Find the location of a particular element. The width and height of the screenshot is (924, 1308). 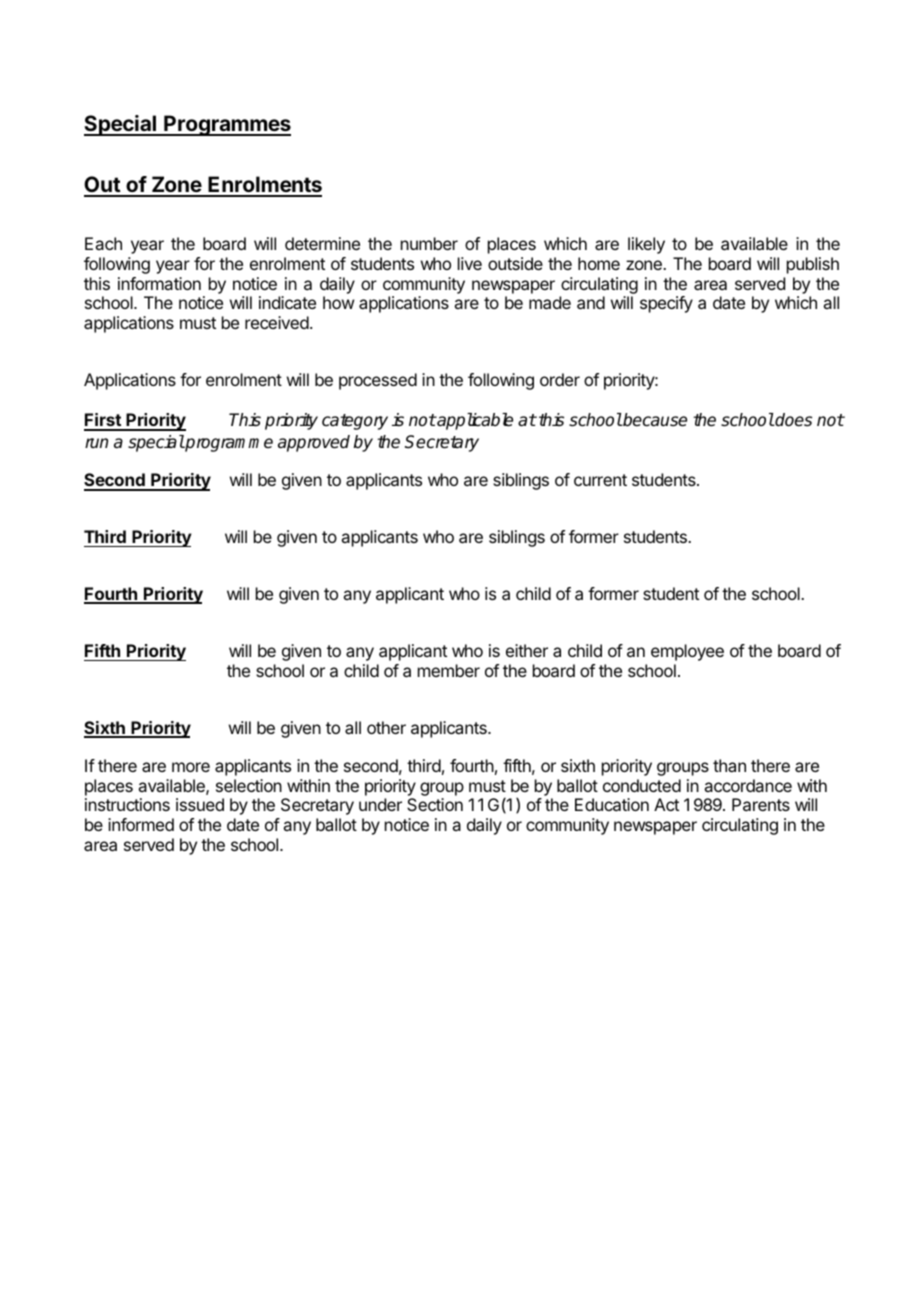

because is located at coordinates (654, 420).
